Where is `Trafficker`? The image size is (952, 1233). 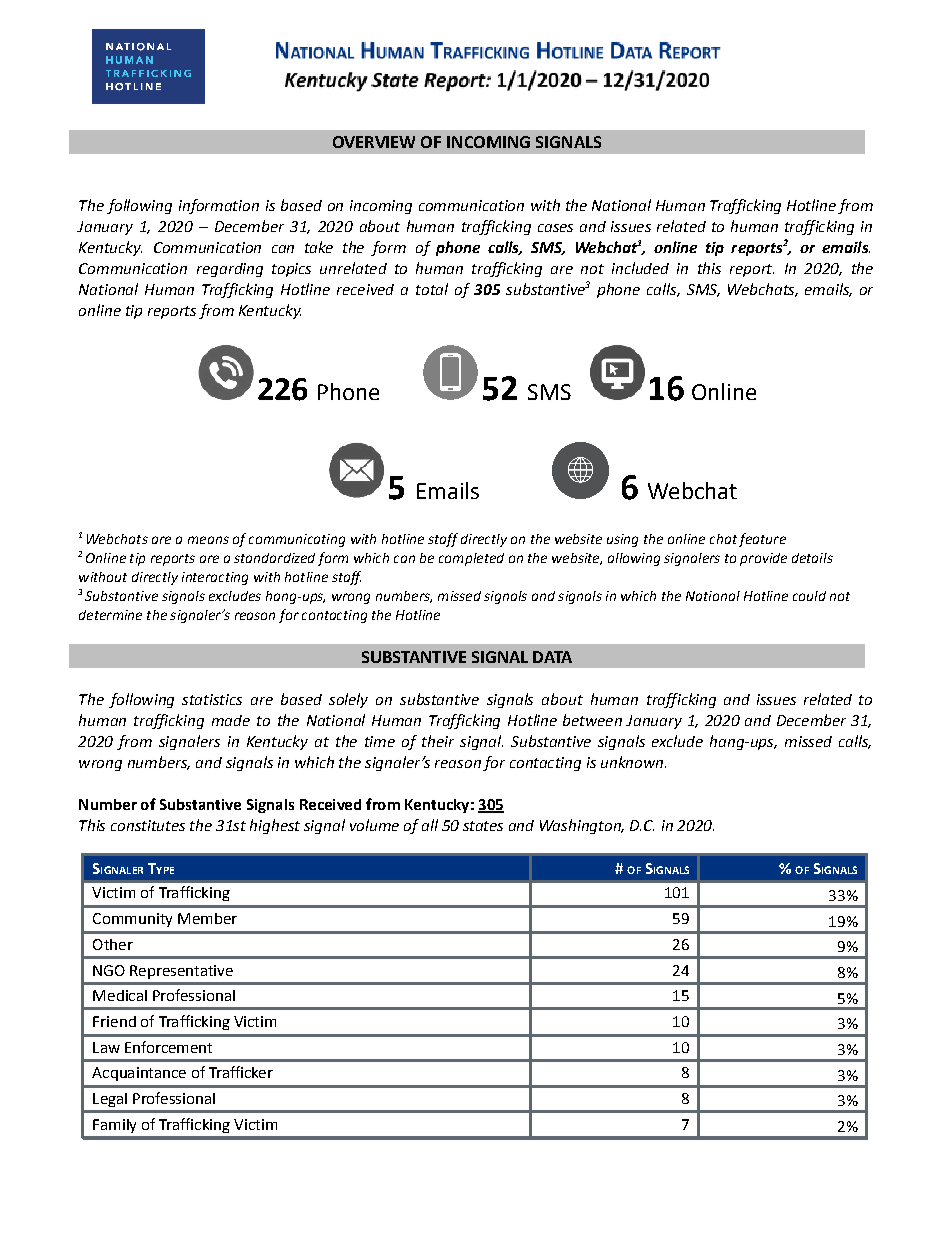
Trafficker is located at coordinates (241, 1072).
